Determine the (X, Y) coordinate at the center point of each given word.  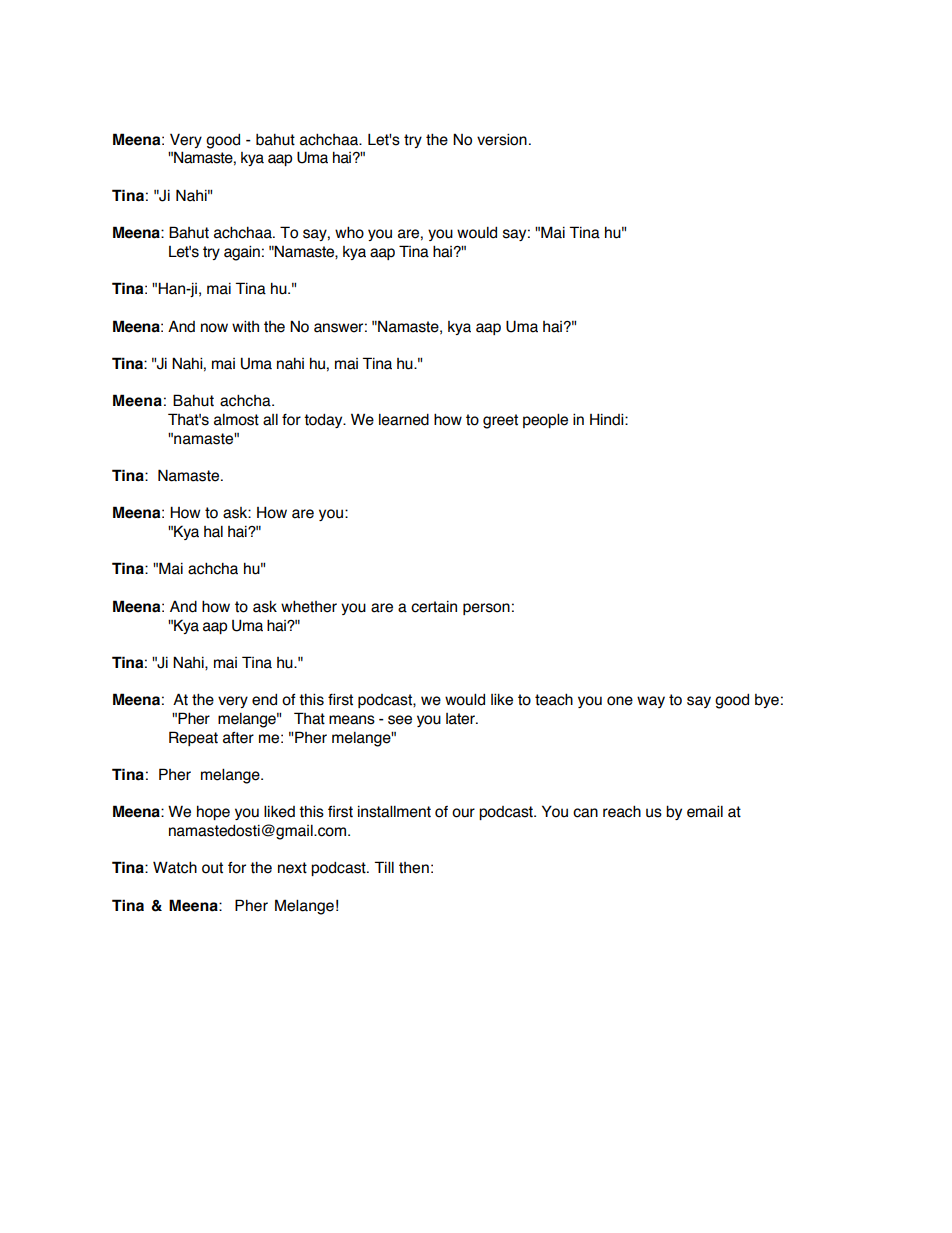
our (463, 813)
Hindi (608, 419)
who (349, 232)
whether (309, 606)
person (486, 609)
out (212, 868)
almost (236, 420)
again (242, 253)
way (651, 702)
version (502, 139)
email (705, 811)
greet (500, 421)
